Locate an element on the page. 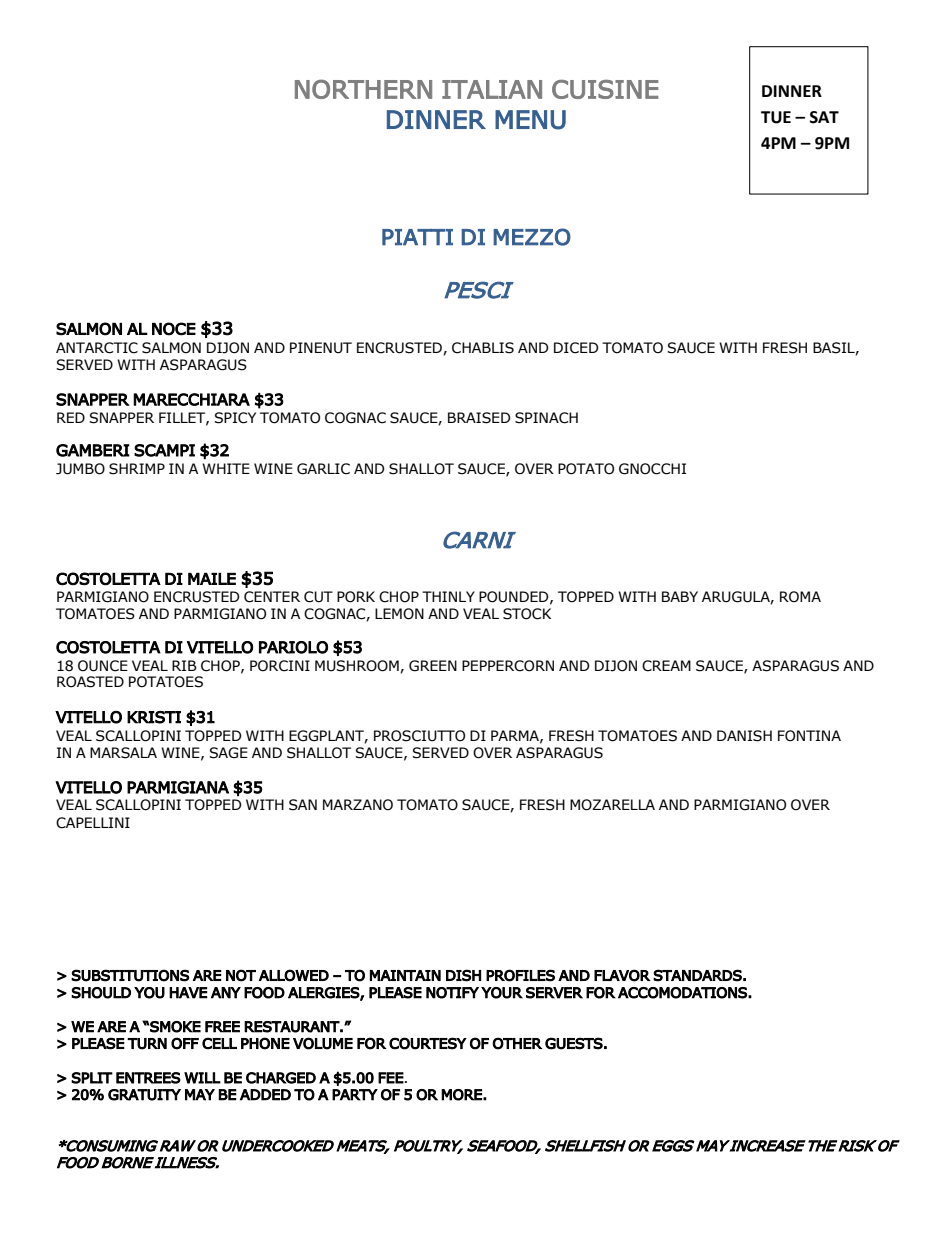 This document has width=952, height=1233. DANISH is located at coordinates (744, 736).
